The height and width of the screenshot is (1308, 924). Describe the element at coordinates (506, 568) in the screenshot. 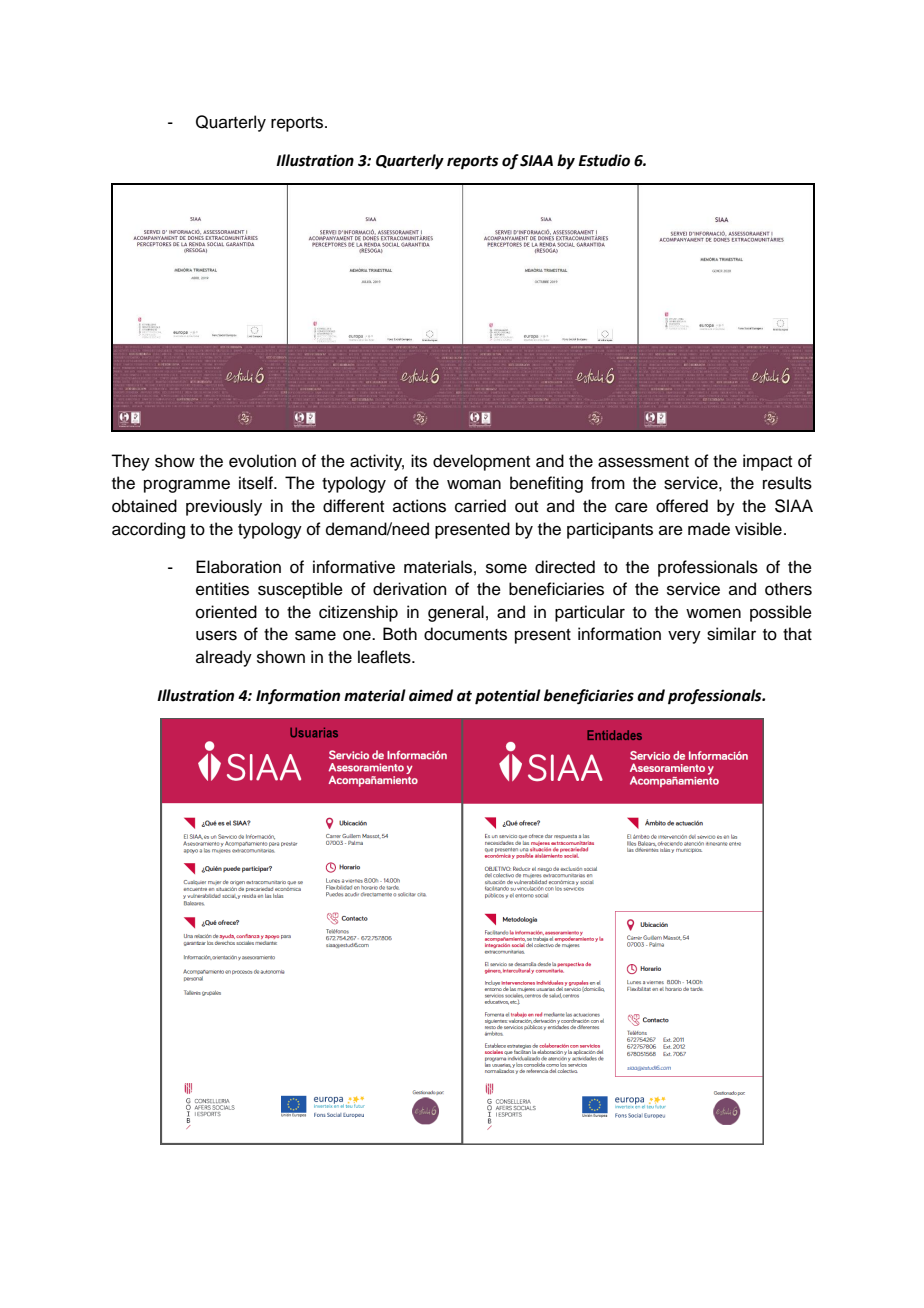

I see `some` at that location.
